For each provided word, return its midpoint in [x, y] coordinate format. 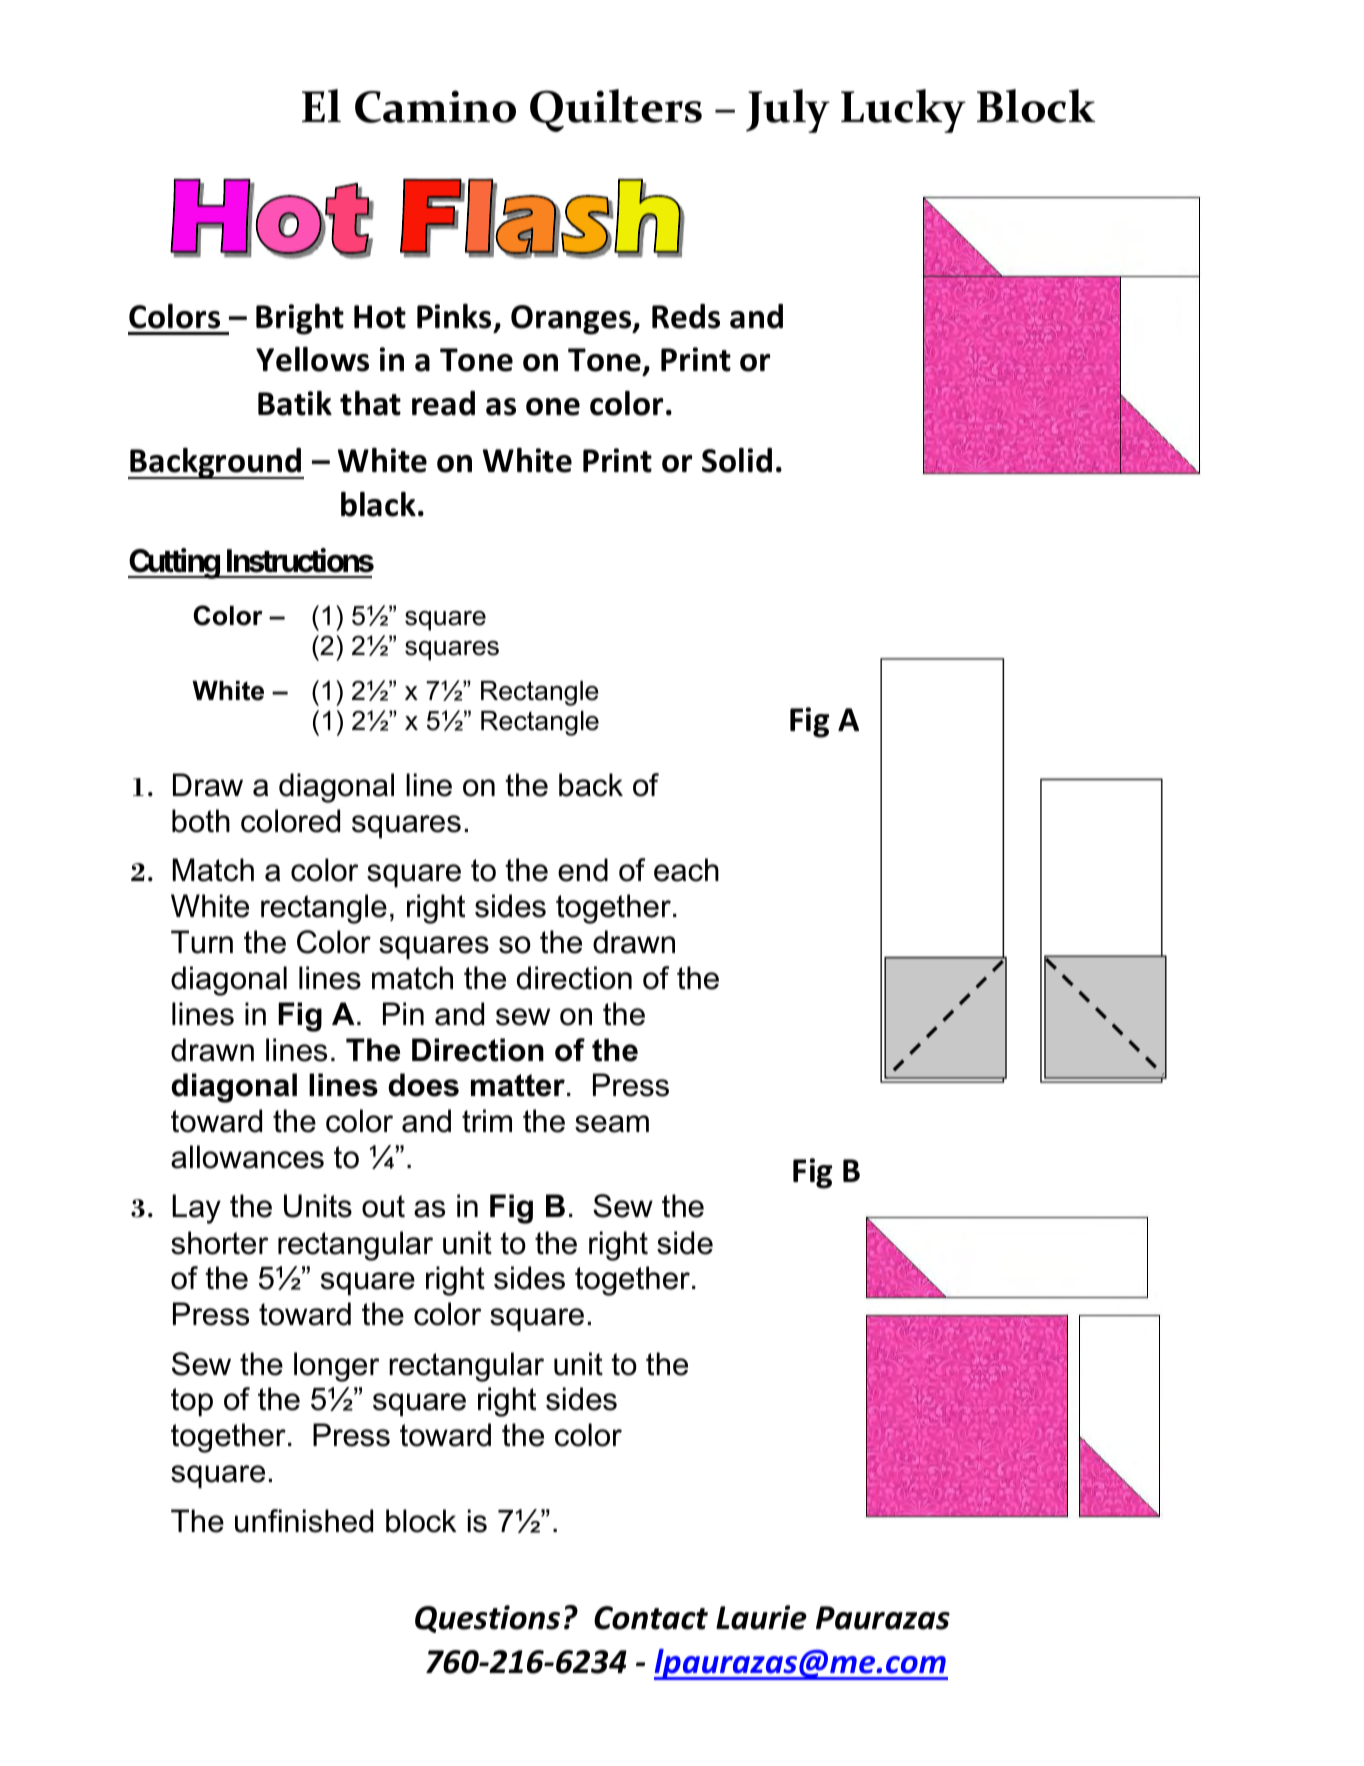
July [788, 111]
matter [518, 1085]
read [443, 403]
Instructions [300, 560]
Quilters [616, 110]
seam [612, 1124]
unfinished [304, 1521]
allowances [247, 1157]
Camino [435, 106]
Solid [737, 460]
